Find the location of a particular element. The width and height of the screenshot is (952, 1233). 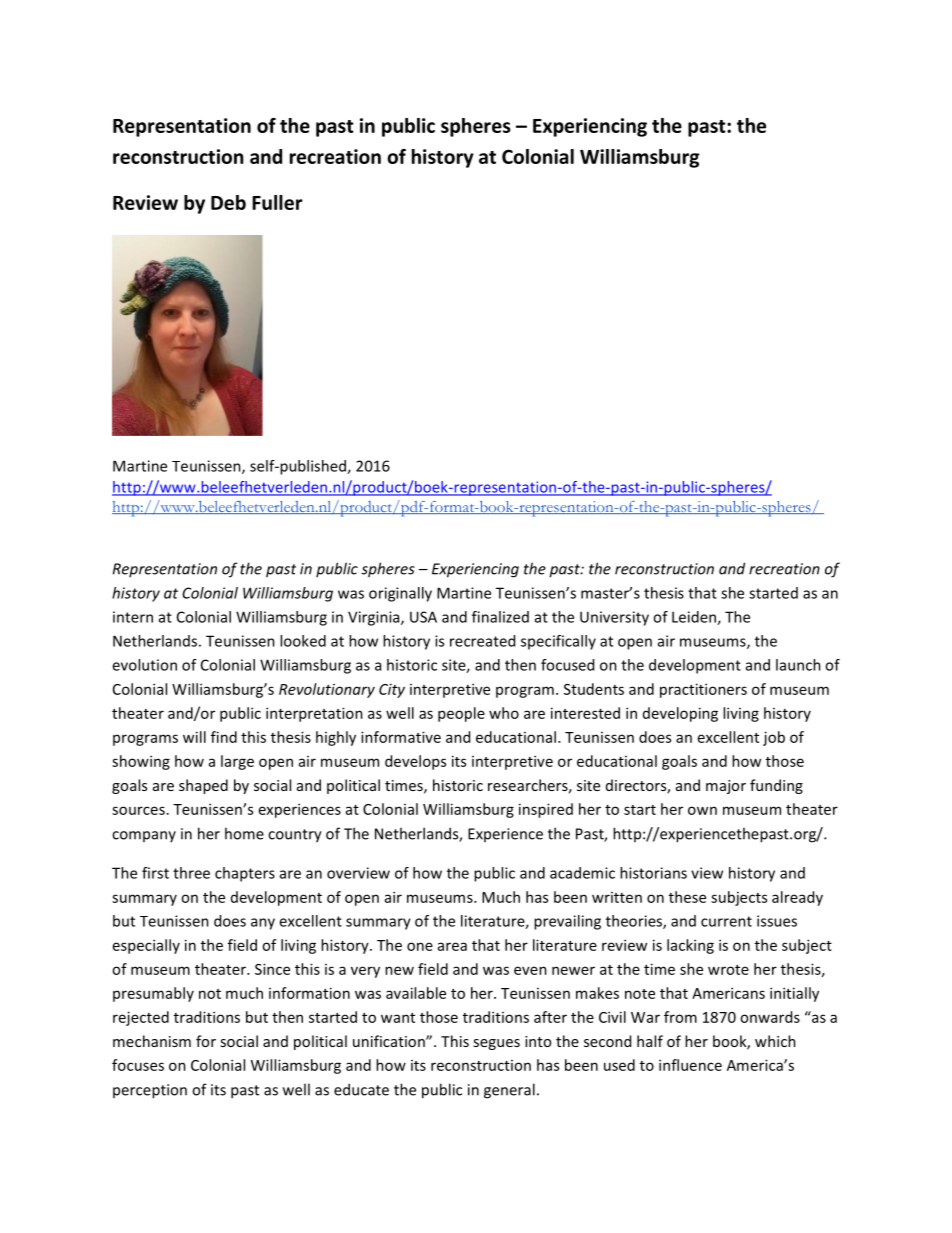

Deb is located at coordinates (228, 202).
